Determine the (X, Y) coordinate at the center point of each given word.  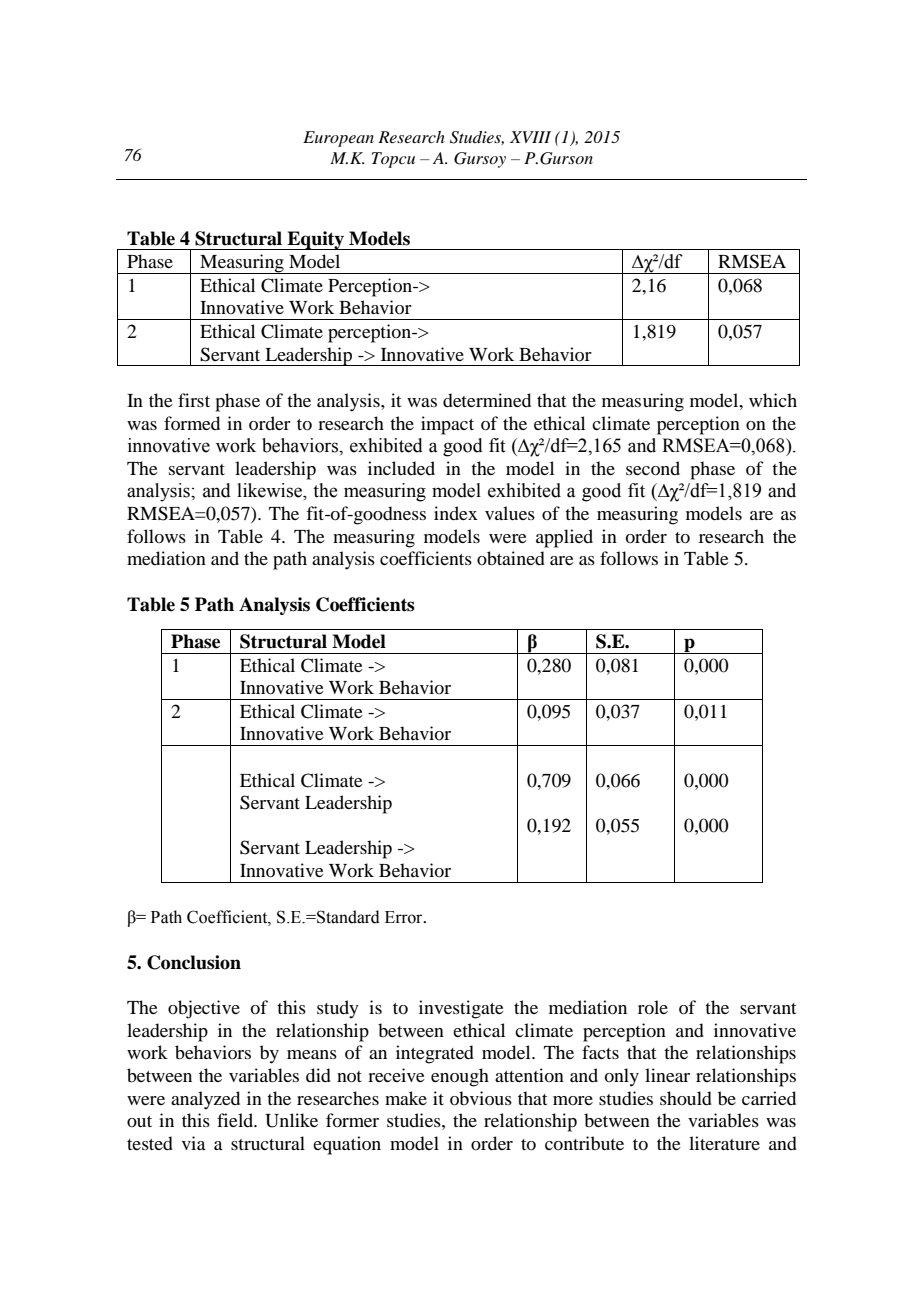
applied (564, 538)
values (510, 513)
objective (204, 1009)
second (653, 468)
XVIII (530, 137)
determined (487, 400)
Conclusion (194, 962)
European (338, 139)
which (773, 400)
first (194, 400)
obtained (511, 558)
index (456, 513)
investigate (461, 1009)
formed (192, 423)
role (653, 1007)
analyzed (205, 1100)
